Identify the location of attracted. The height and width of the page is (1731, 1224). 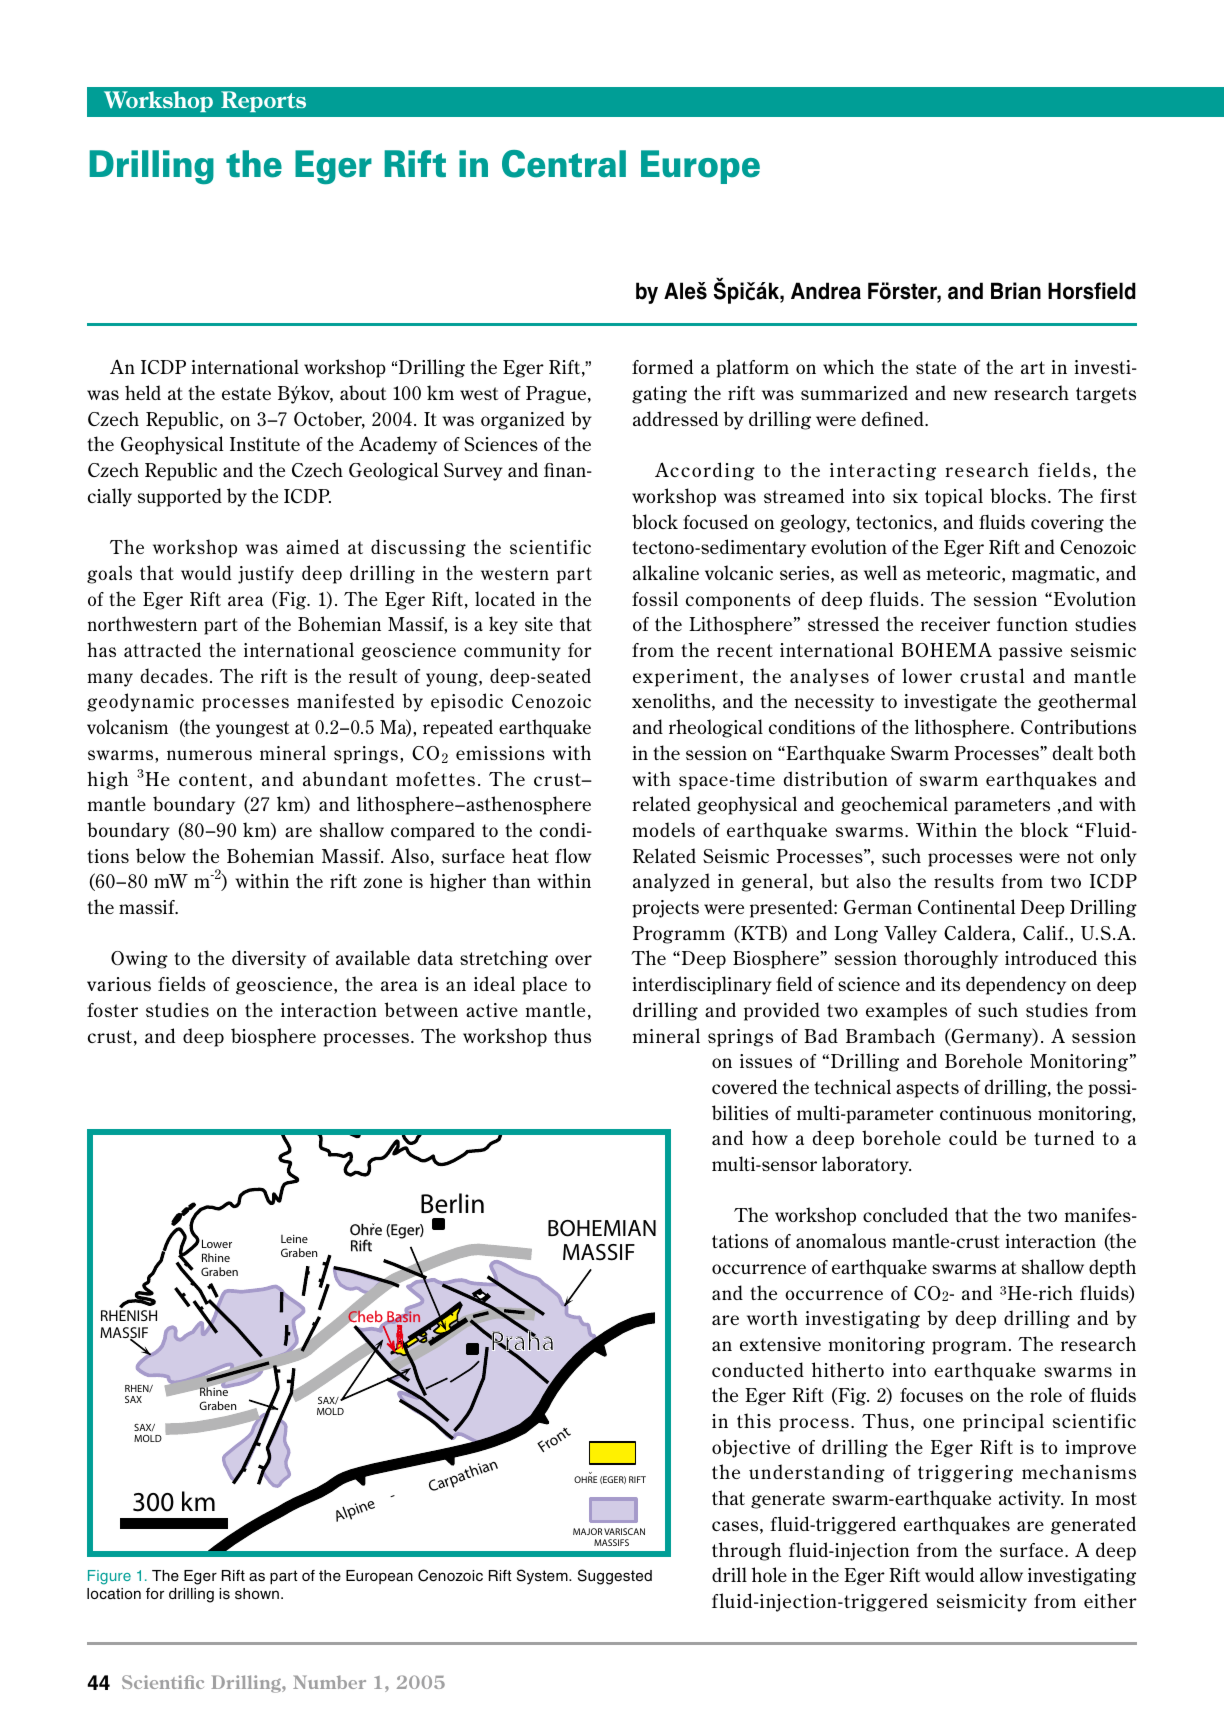
(162, 649).
